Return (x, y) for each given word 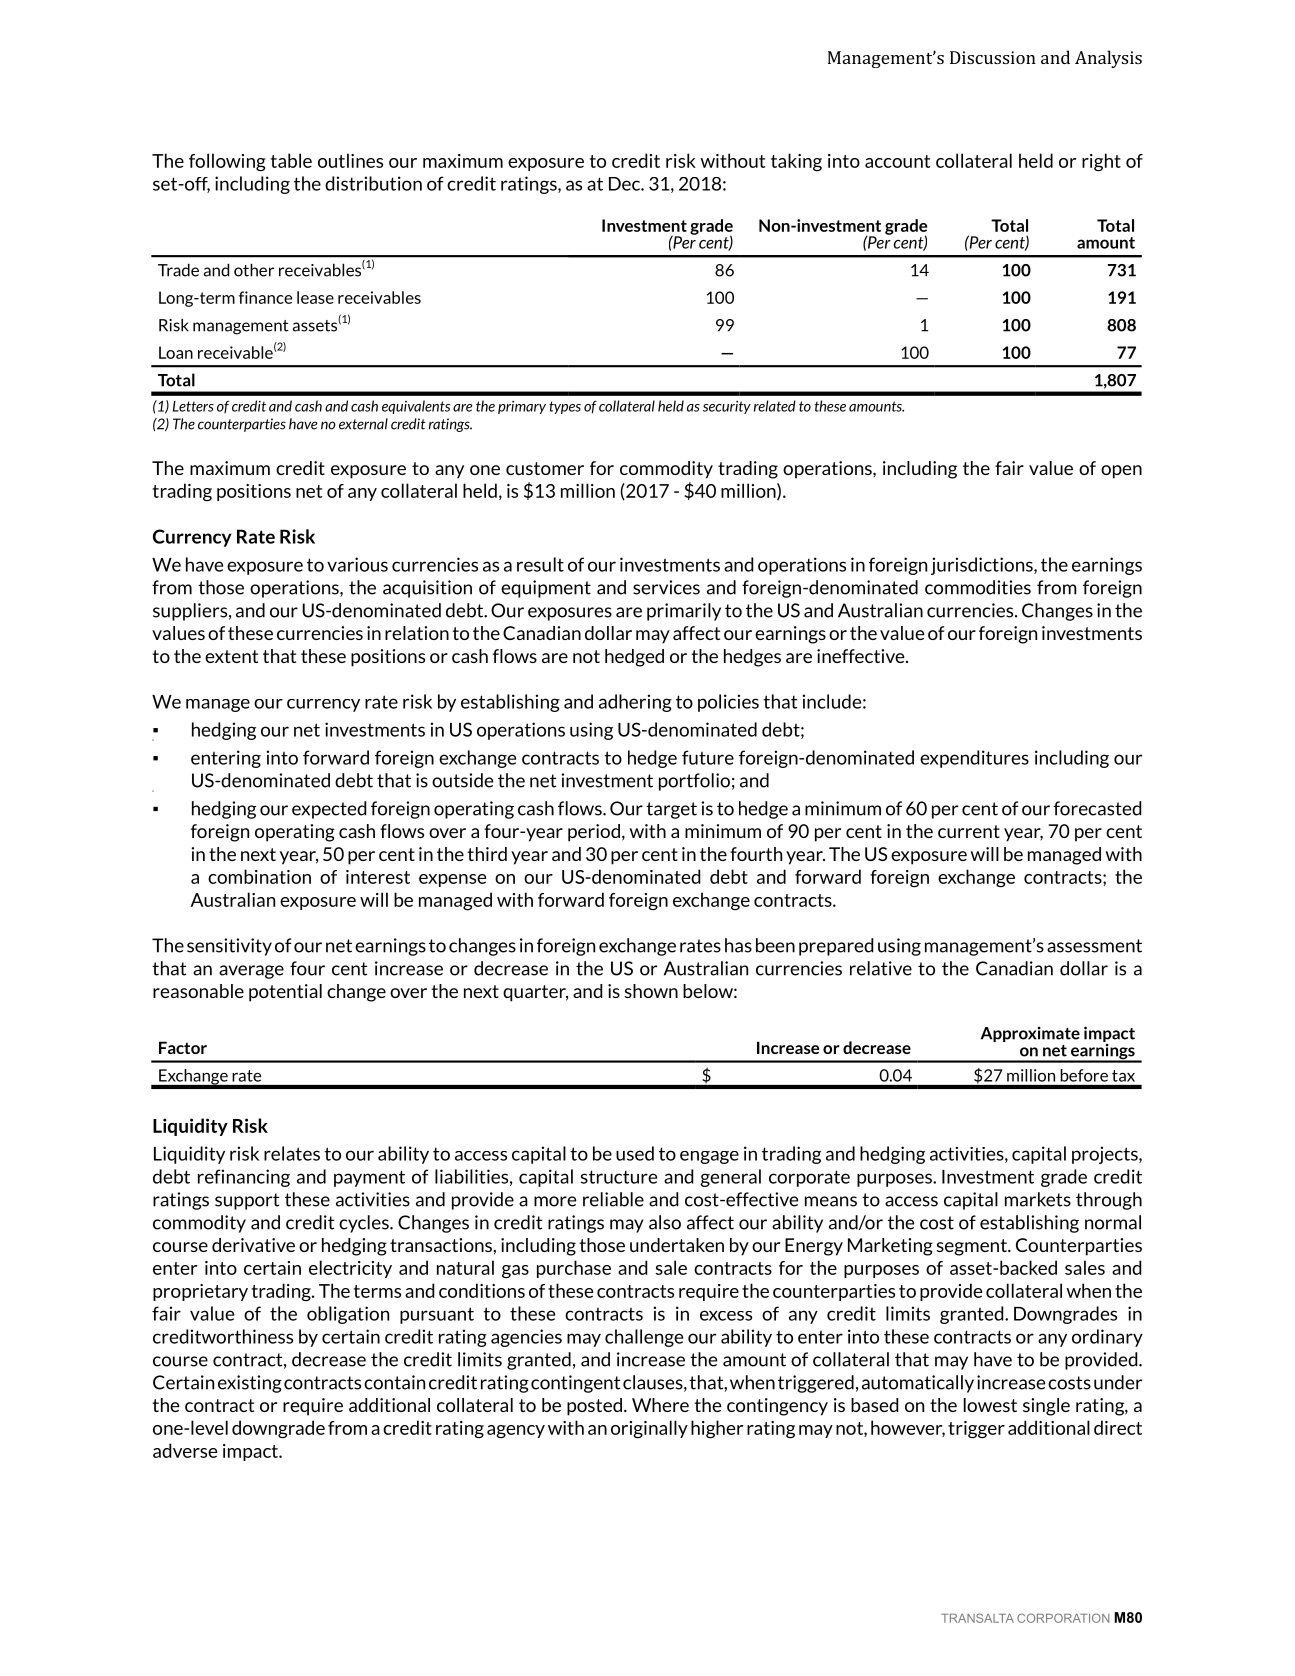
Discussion (993, 57)
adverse (185, 1450)
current (969, 831)
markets (1038, 1199)
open (1121, 472)
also (665, 1222)
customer (545, 468)
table (291, 160)
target (671, 810)
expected (329, 810)
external (363, 424)
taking (796, 162)
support (247, 1201)
